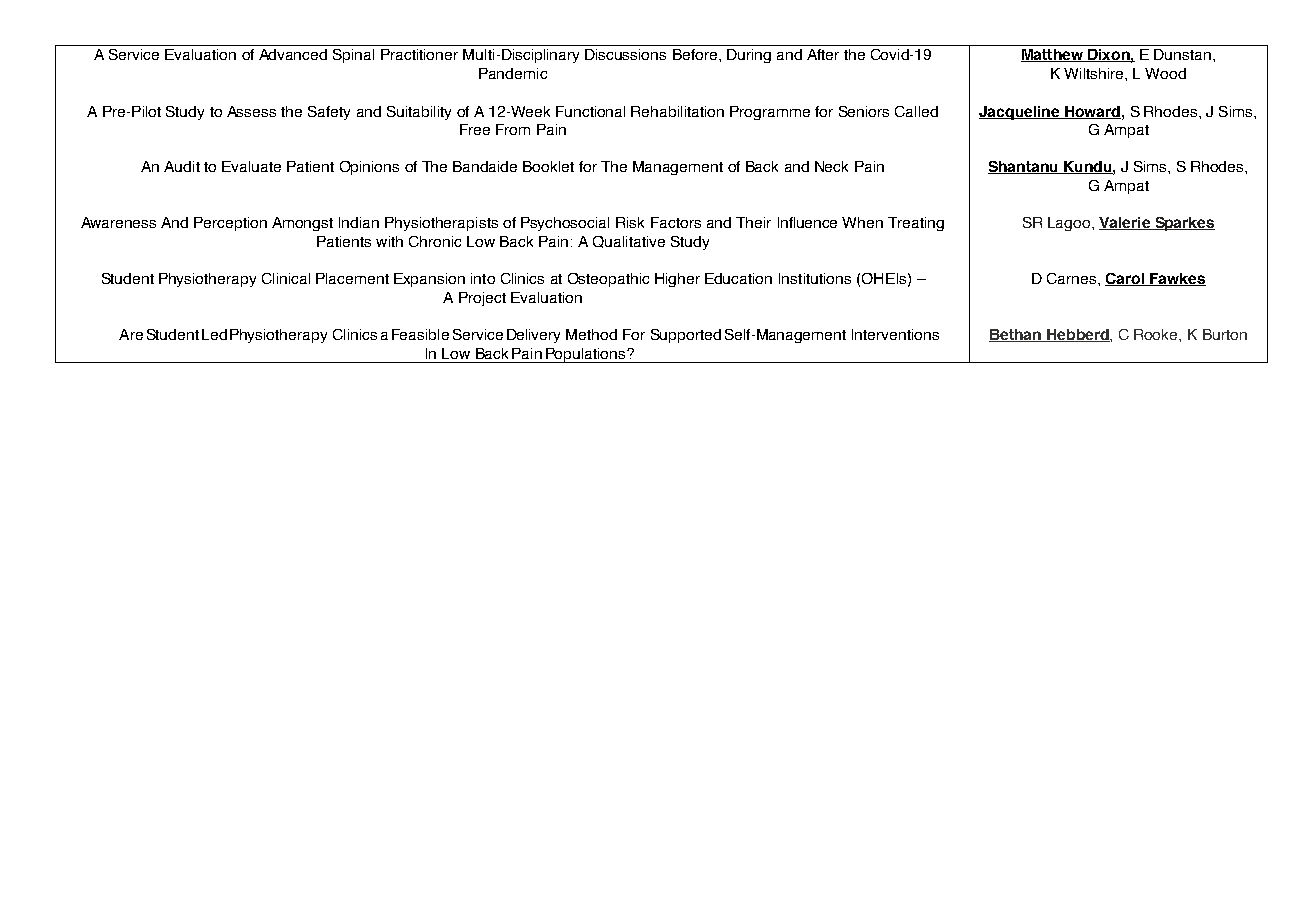  Describe the element at coordinates (251, 166) in the page. I see `Evaluate` at that location.
